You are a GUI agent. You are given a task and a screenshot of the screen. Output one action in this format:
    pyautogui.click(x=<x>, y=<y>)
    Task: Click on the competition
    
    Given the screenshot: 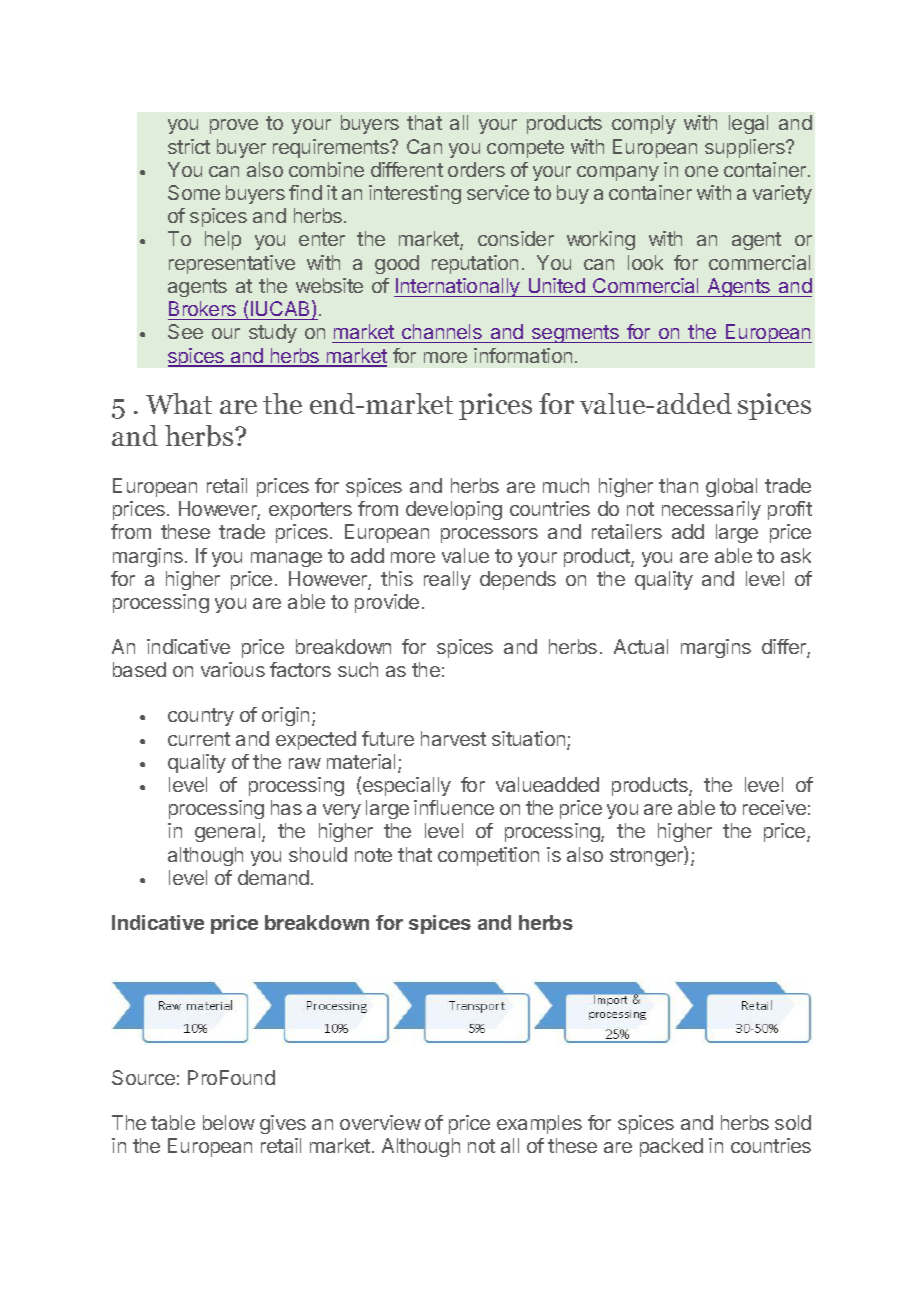 What is the action you would take?
    pyautogui.click(x=488, y=856)
